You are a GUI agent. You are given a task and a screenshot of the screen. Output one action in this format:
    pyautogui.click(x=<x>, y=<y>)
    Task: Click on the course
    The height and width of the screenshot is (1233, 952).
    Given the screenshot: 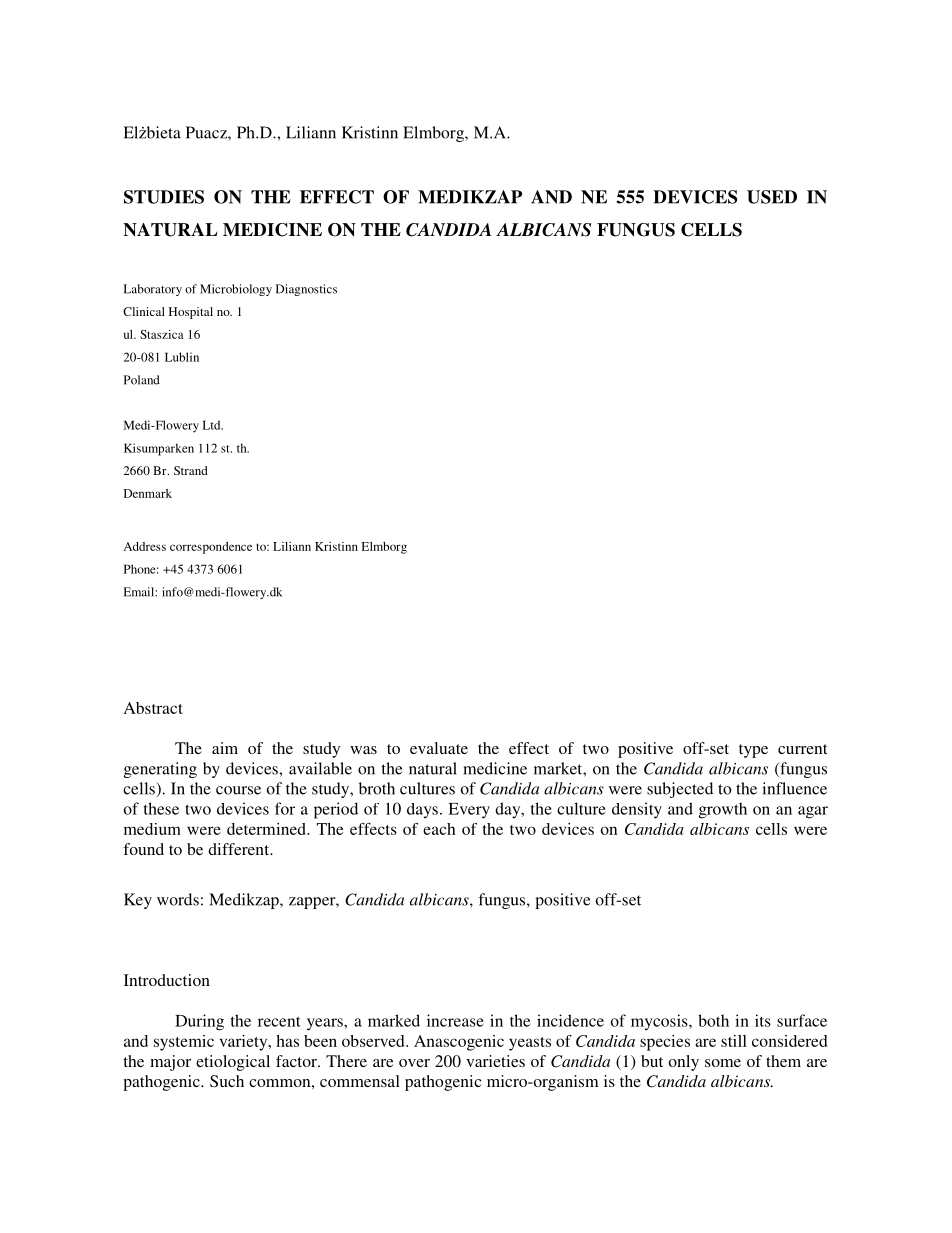 What is the action you would take?
    pyautogui.click(x=238, y=790)
